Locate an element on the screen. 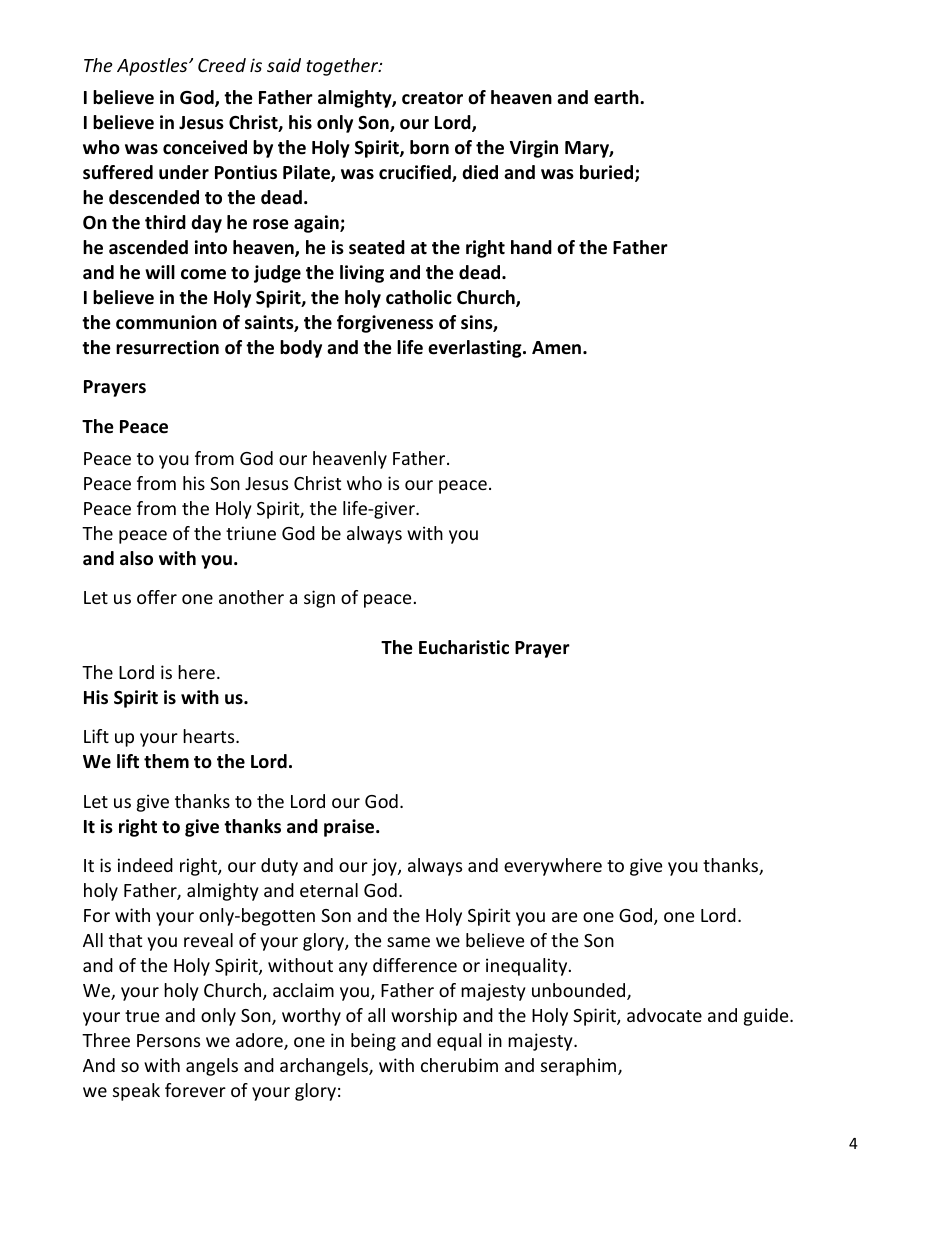  Amen is located at coordinates (556, 348).
